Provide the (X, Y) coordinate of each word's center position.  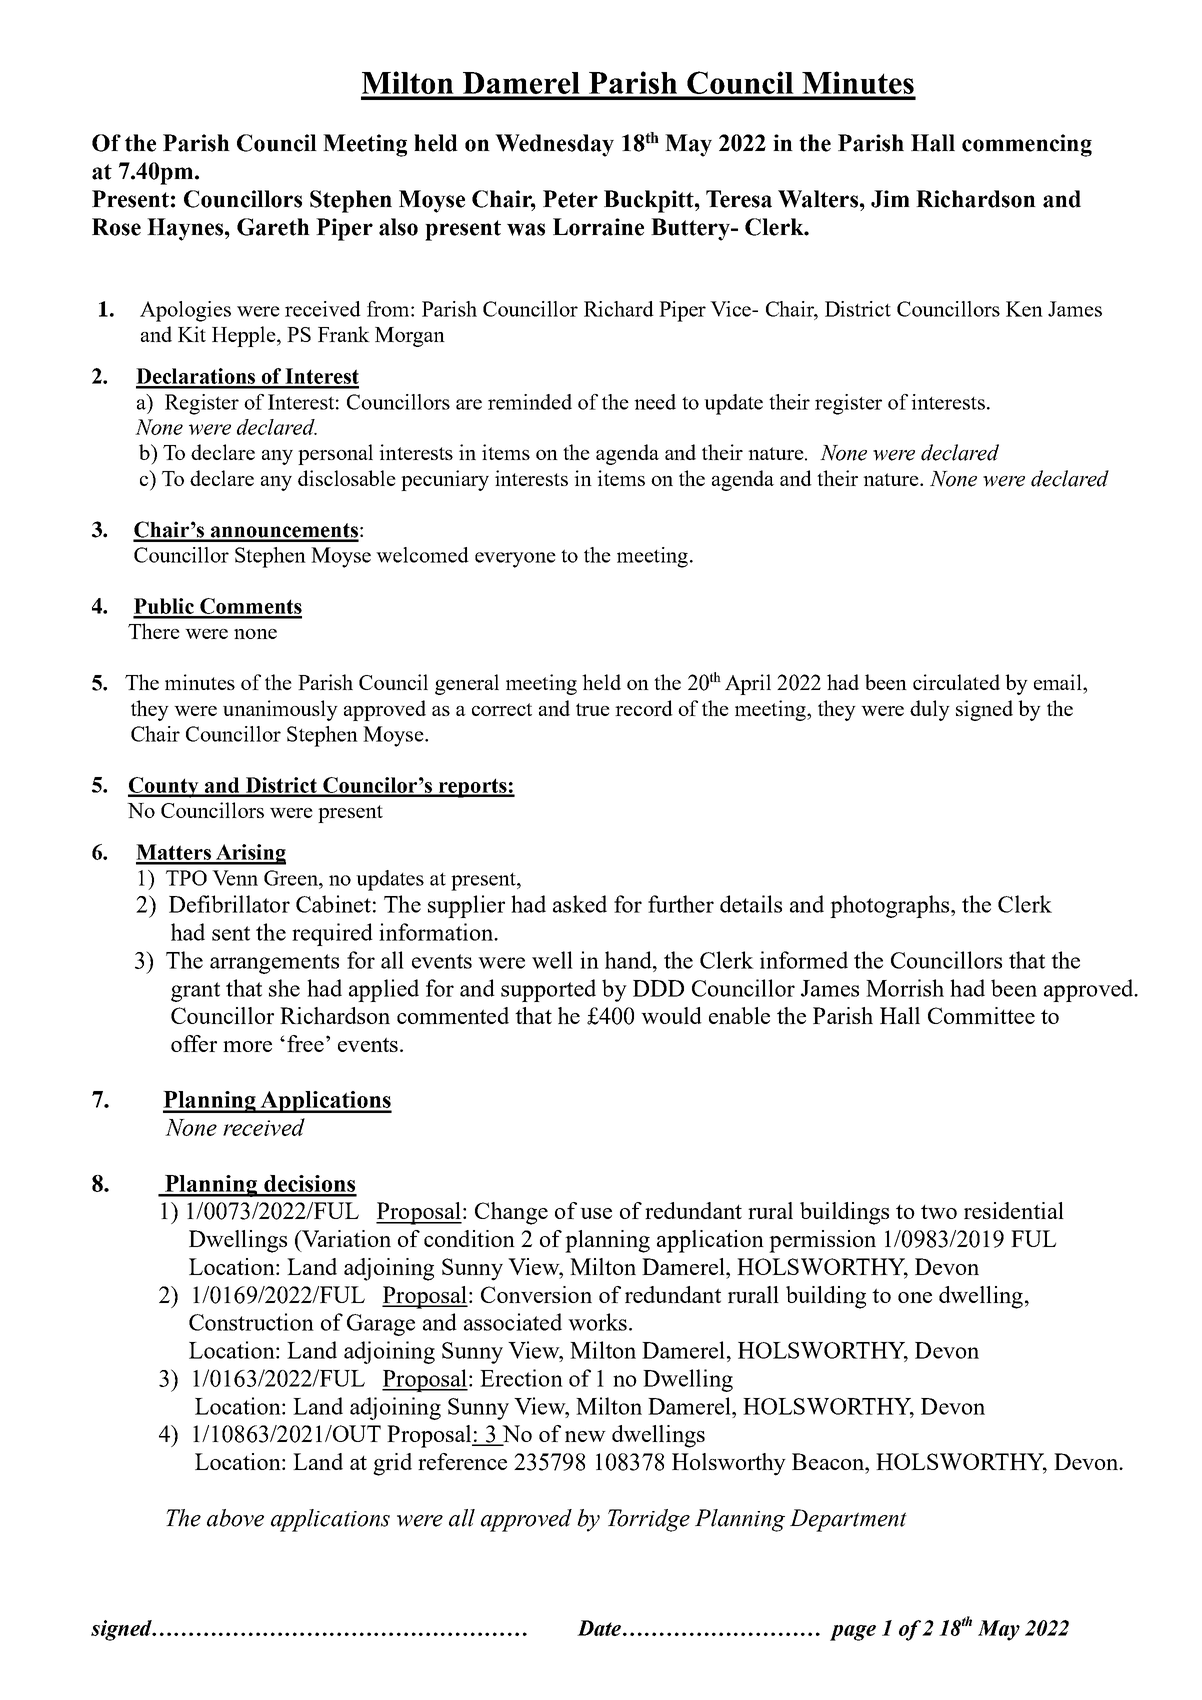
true (593, 709)
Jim (890, 199)
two (939, 1212)
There (154, 631)
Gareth (273, 227)
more (247, 1046)
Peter (570, 199)
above (235, 1518)
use (596, 1213)
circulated (956, 682)
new (585, 1436)
